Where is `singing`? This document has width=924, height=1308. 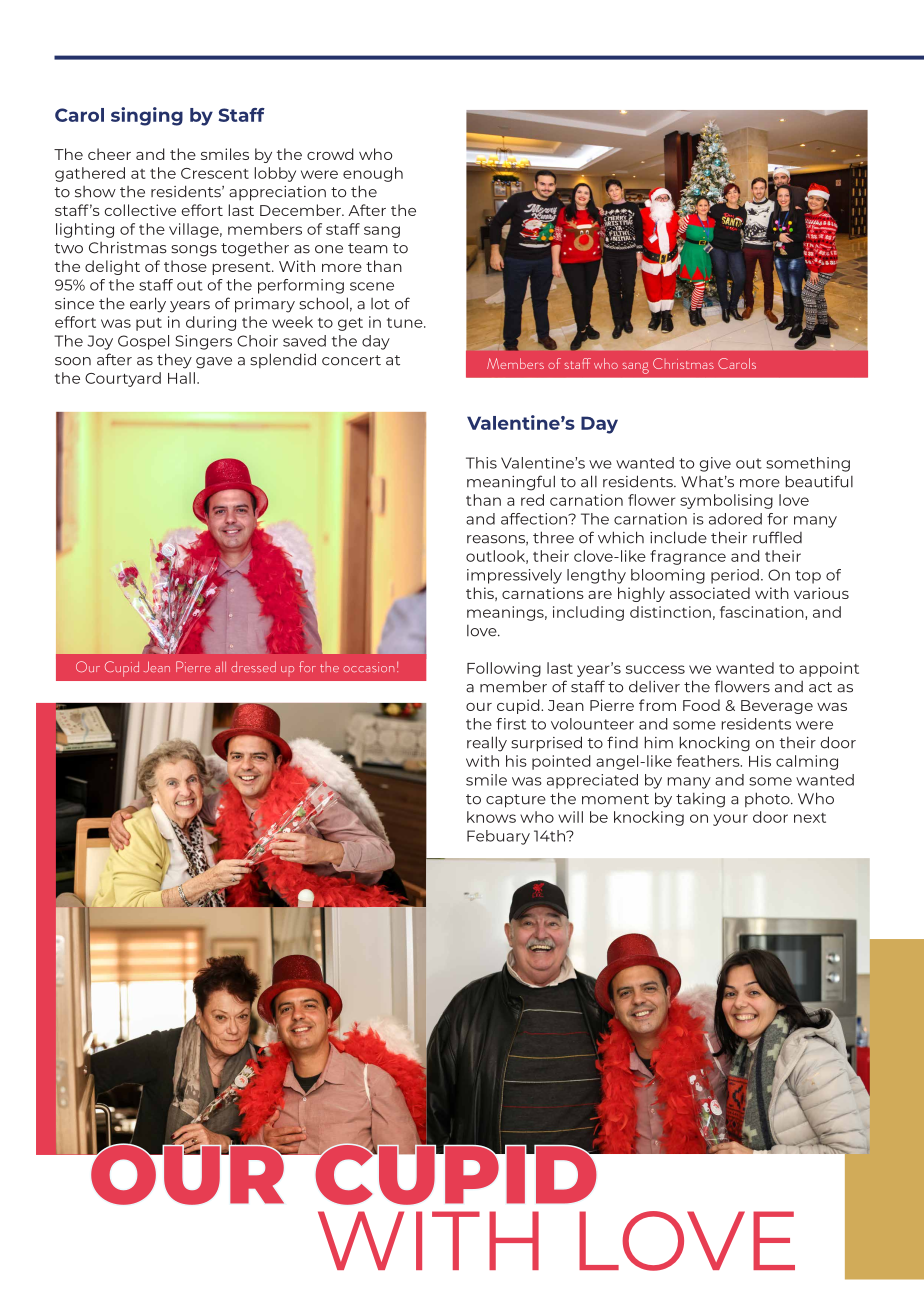
singing is located at coordinates (147, 116).
